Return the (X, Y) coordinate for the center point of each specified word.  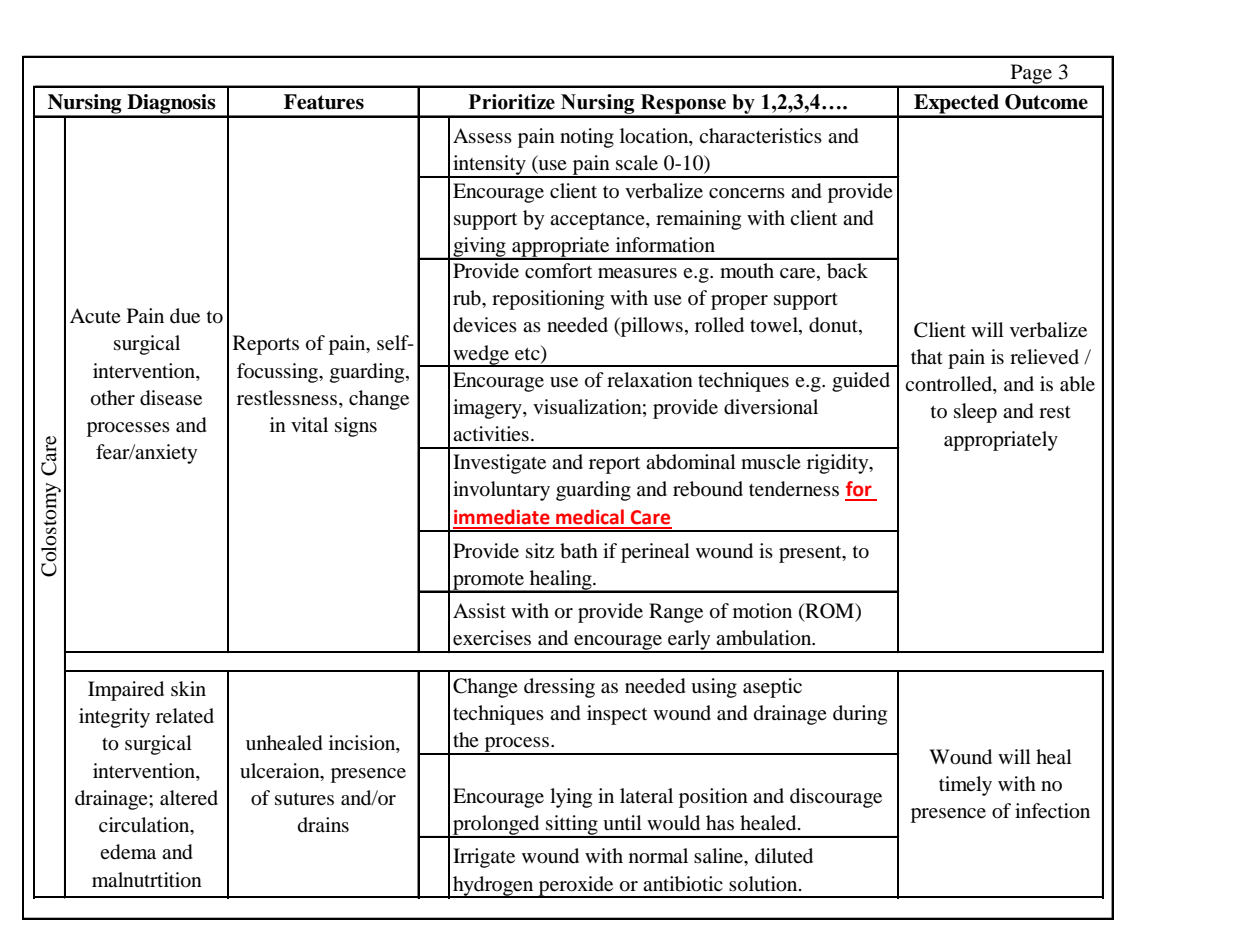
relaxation (650, 380)
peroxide (576, 887)
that (927, 356)
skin (188, 688)
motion (762, 611)
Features (324, 102)
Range (676, 613)
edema (128, 852)
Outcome (1046, 102)
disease (171, 398)
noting (587, 138)
